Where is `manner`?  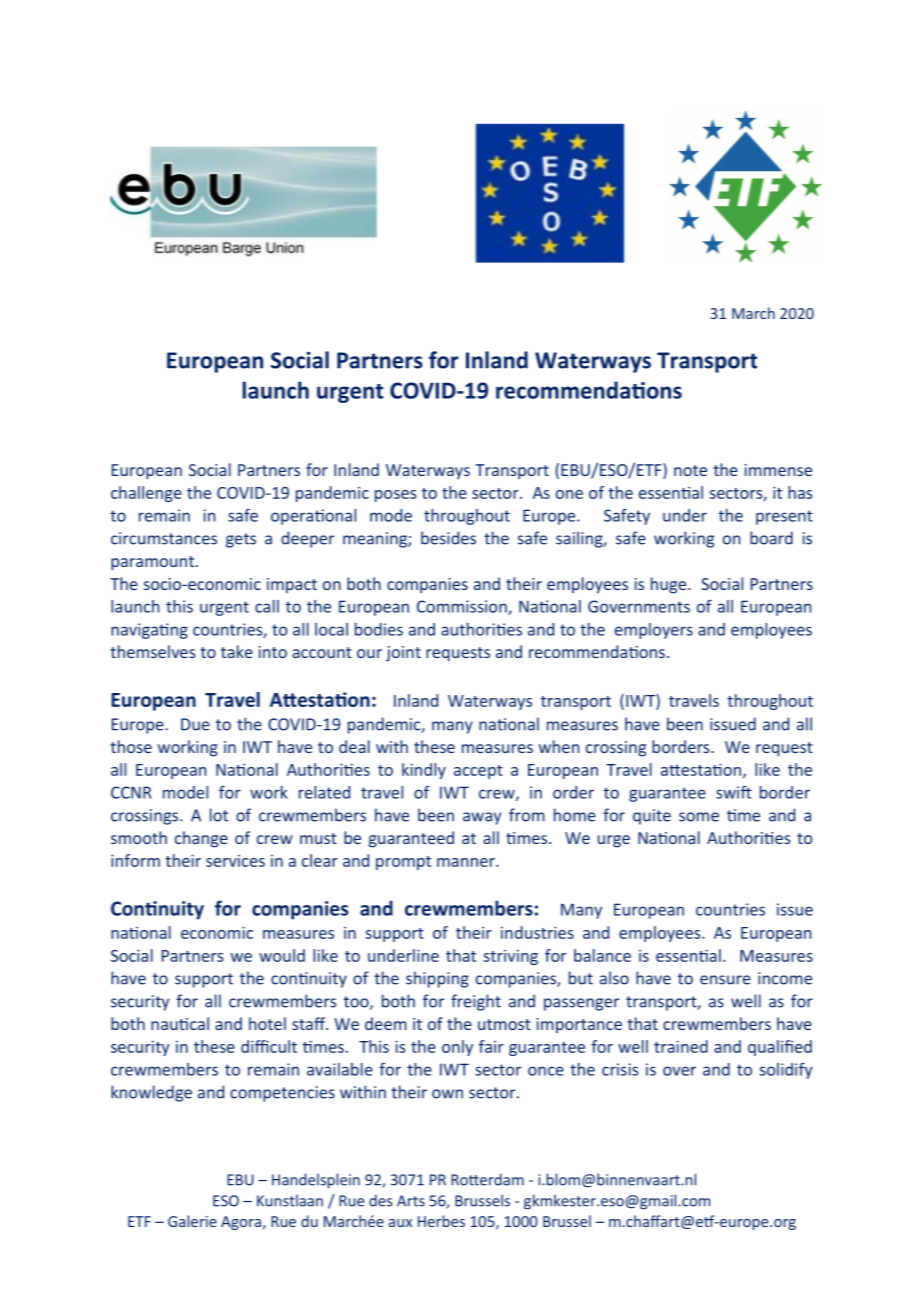 manner is located at coordinates (467, 862).
